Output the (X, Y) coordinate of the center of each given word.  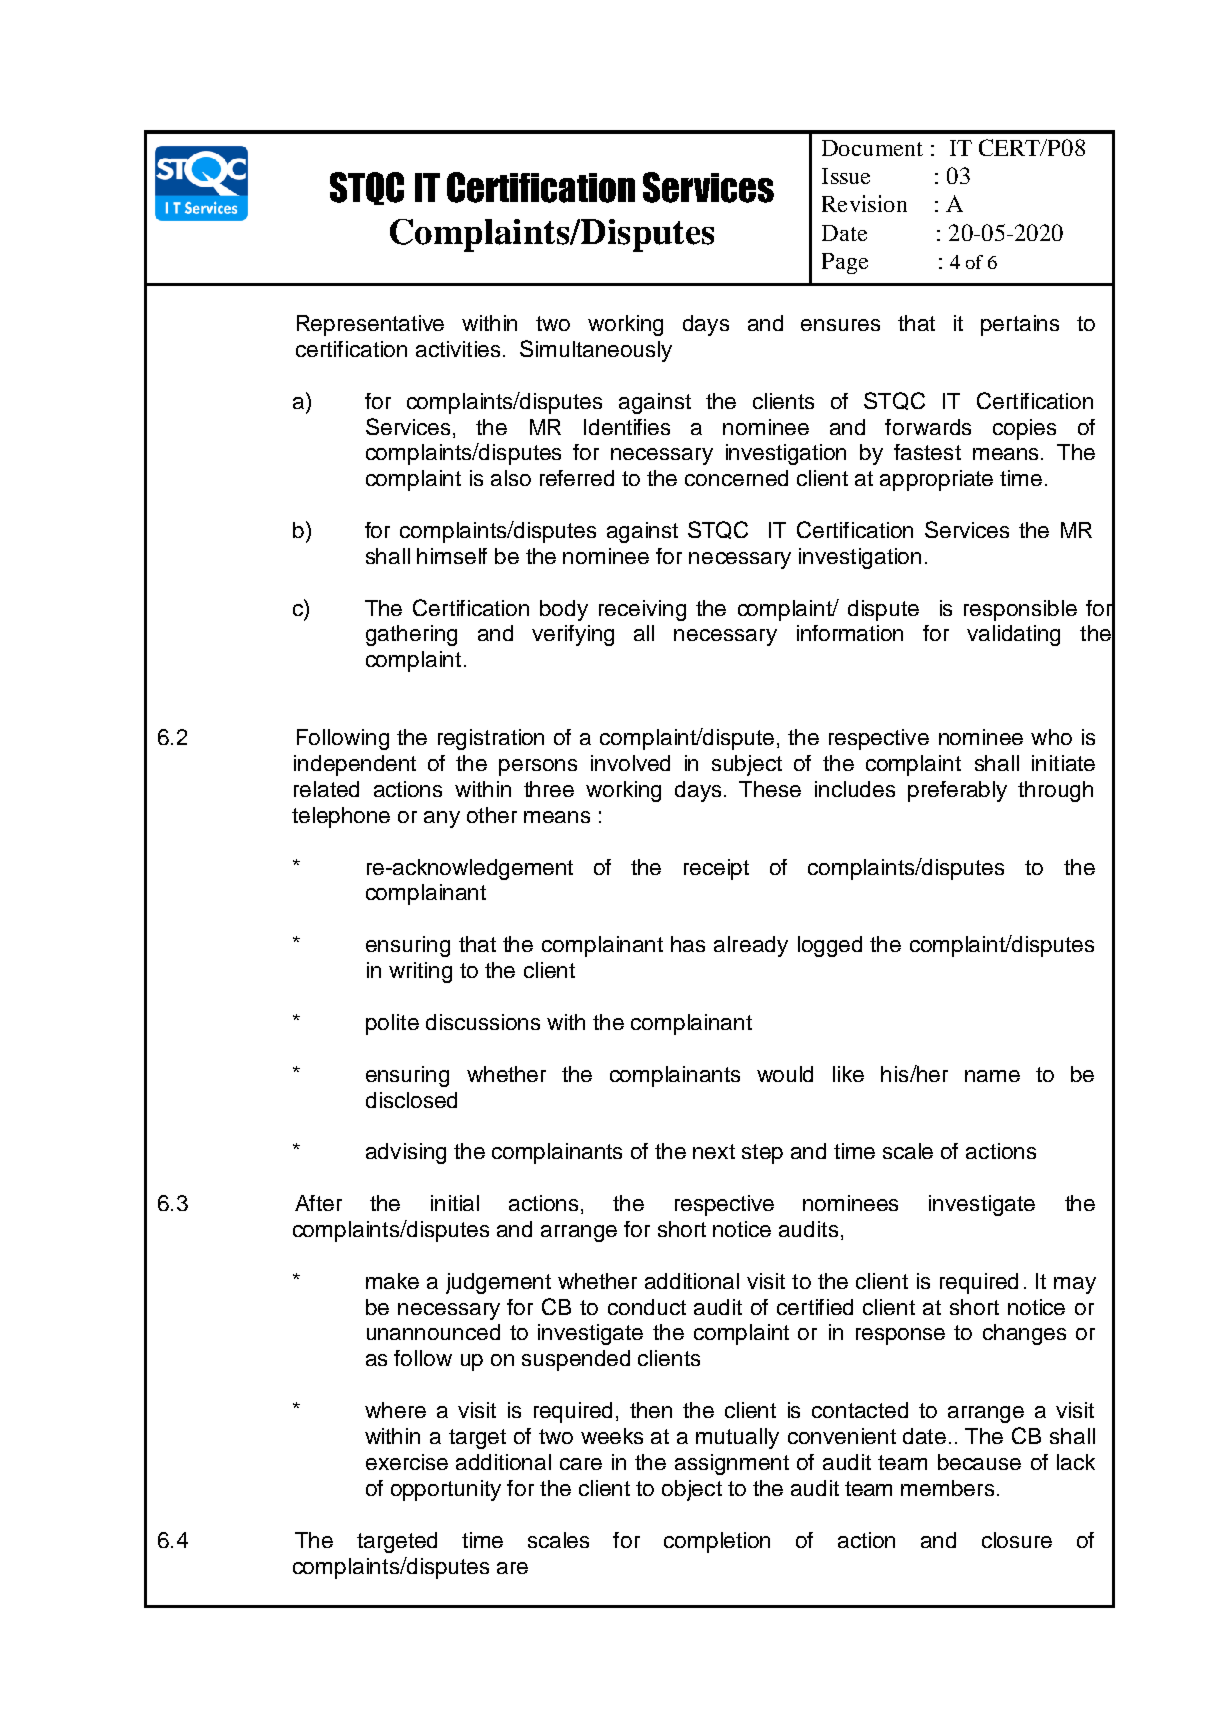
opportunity (446, 1490)
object (692, 1490)
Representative (370, 325)
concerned (736, 478)
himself (452, 556)
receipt (716, 869)
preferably (957, 791)
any (442, 819)
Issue (846, 176)
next (714, 1151)
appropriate (936, 480)
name (992, 1076)
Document (872, 148)
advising (406, 1153)
